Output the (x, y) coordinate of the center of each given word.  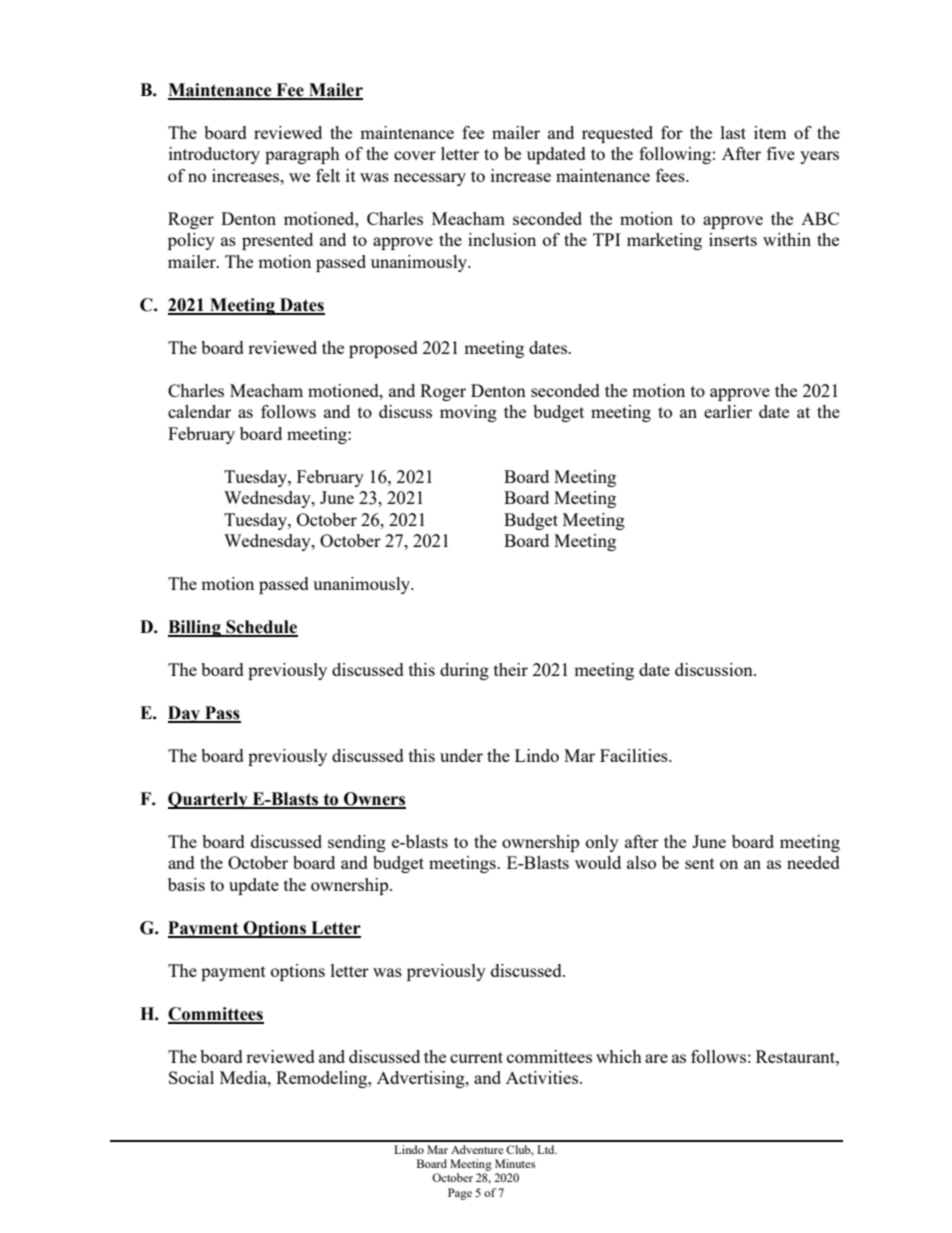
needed (813, 862)
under (461, 755)
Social (191, 1077)
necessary (430, 179)
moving (468, 413)
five (781, 153)
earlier (728, 411)
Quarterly (209, 800)
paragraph (302, 155)
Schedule (261, 628)
